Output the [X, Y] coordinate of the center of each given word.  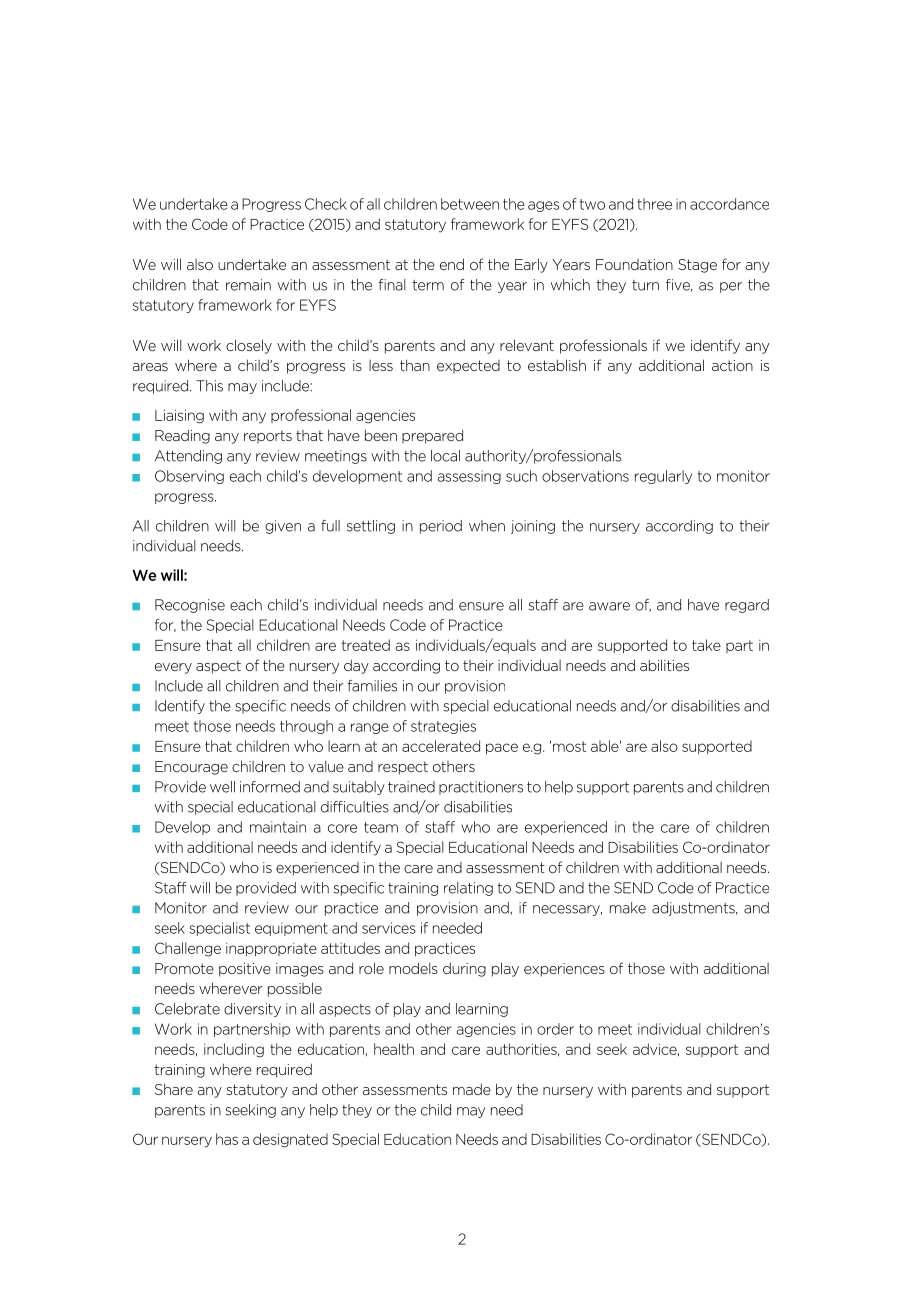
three [654, 204]
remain [248, 285]
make [628, 908]
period [441, 527]
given [283, 527]
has [227, 1139]
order [555, 1029]
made [472, 1089]
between [470, 204]
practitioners [481, 788]
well [222, 787]
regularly [663, 477]
